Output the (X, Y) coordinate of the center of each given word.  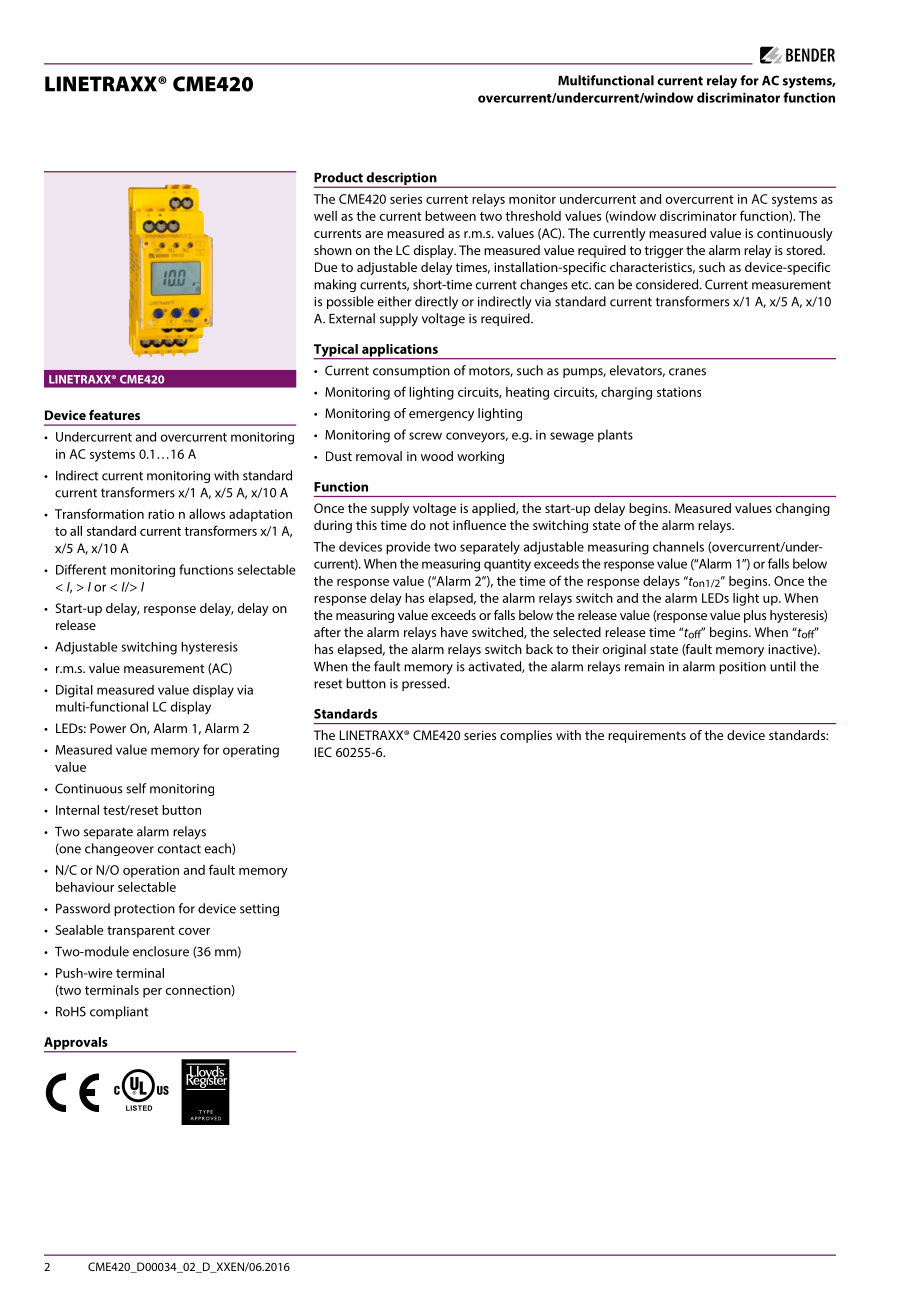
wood (437, 456)
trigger (664, 251)
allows (207, 514)
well (325, 216)
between (450, 216)
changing (803, 509)
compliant (119, 1012)
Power (108, 728)
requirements (647, 736)
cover (194, 931)
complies (526, 736)
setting (259, 910)
